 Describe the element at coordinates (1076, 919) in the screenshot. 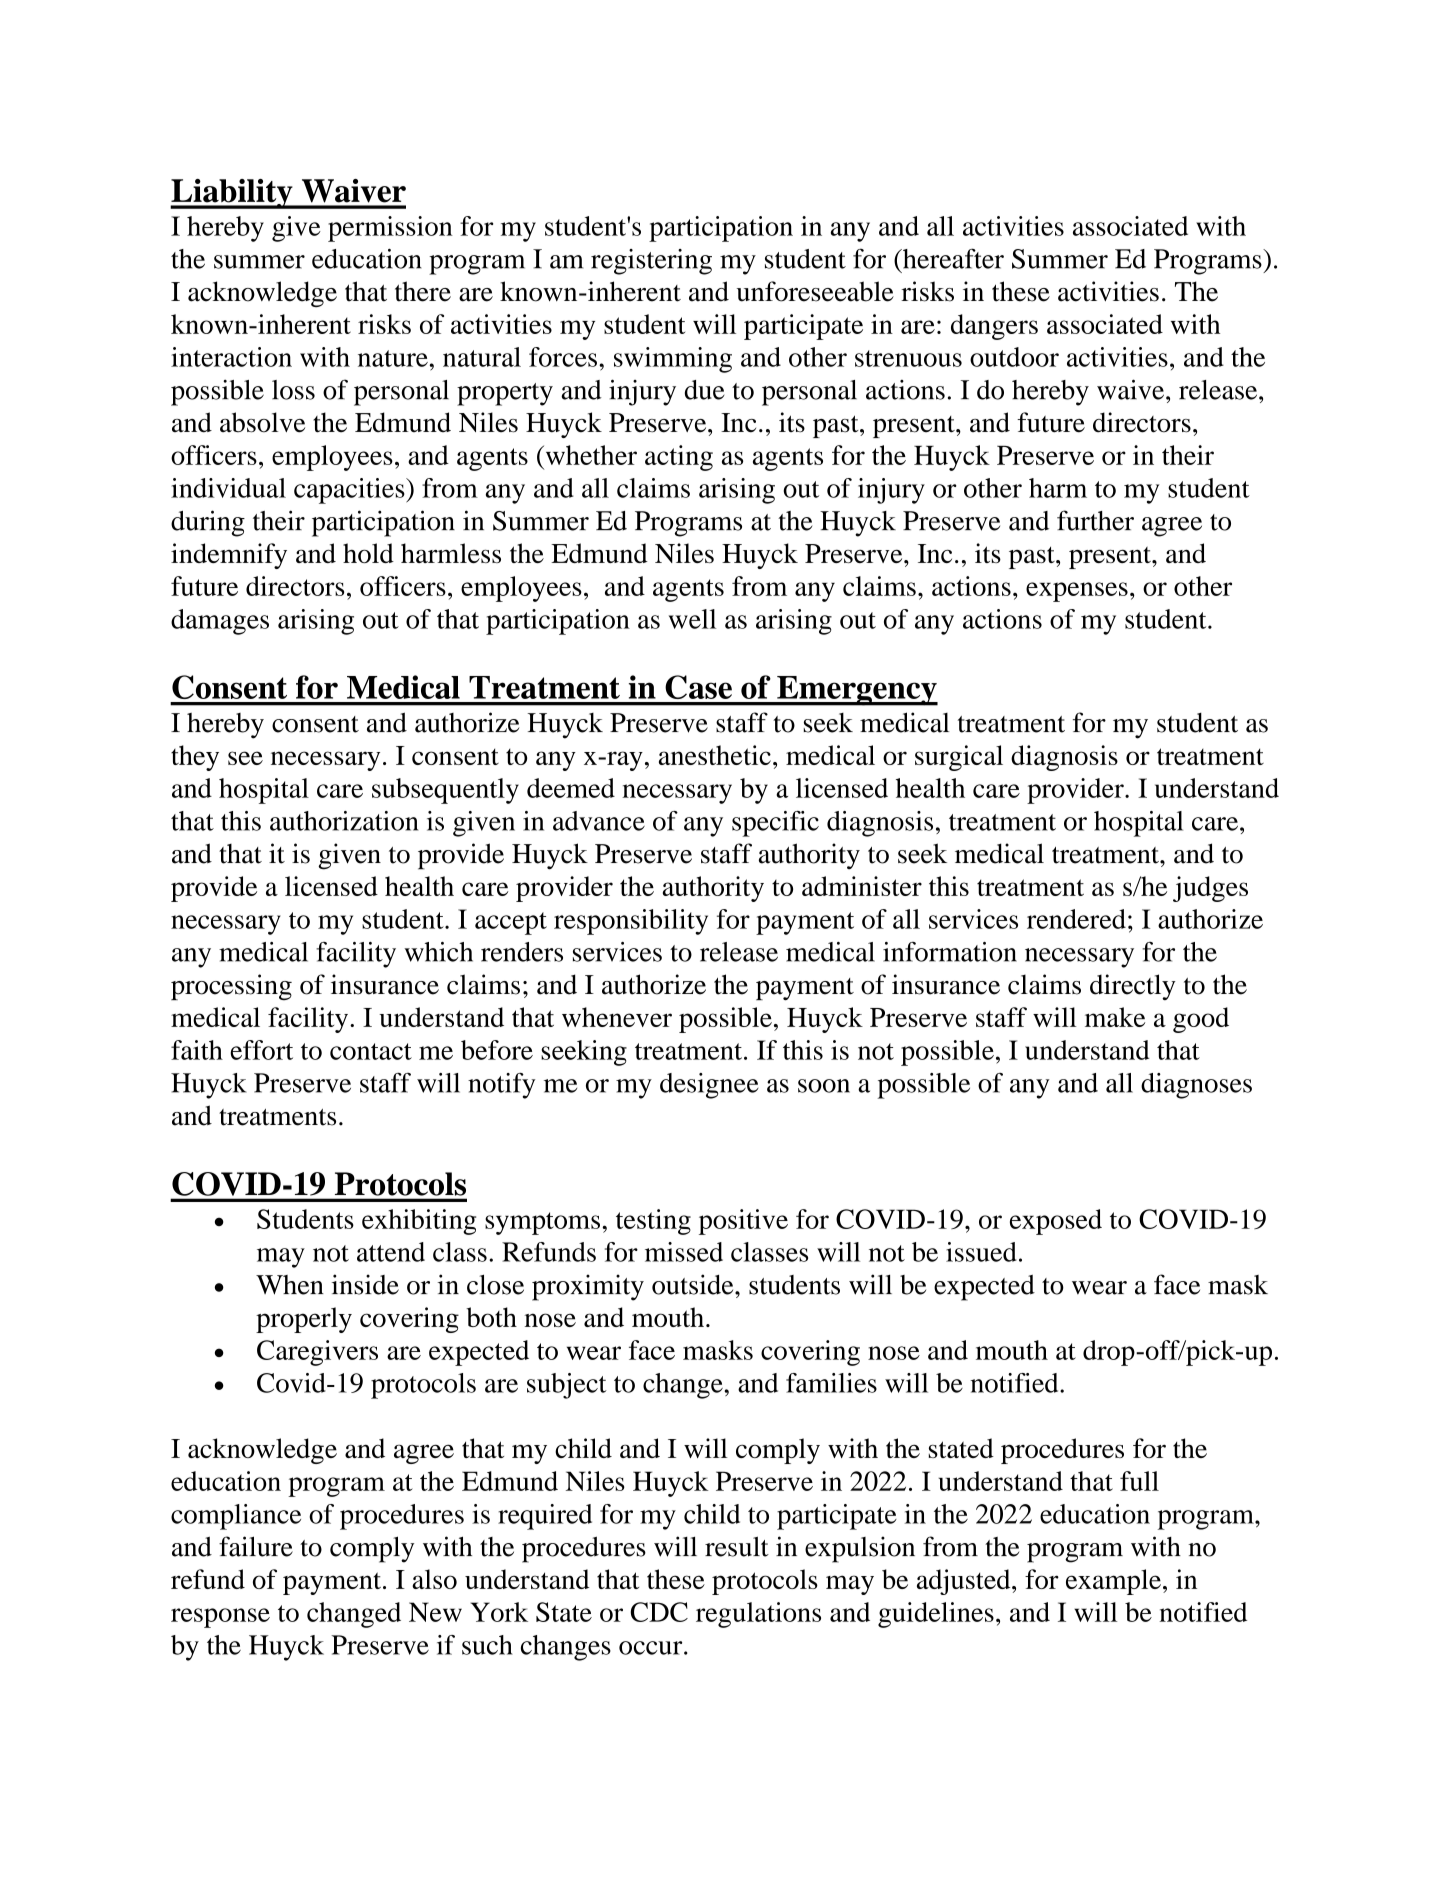

I see `rendered` at that location.
